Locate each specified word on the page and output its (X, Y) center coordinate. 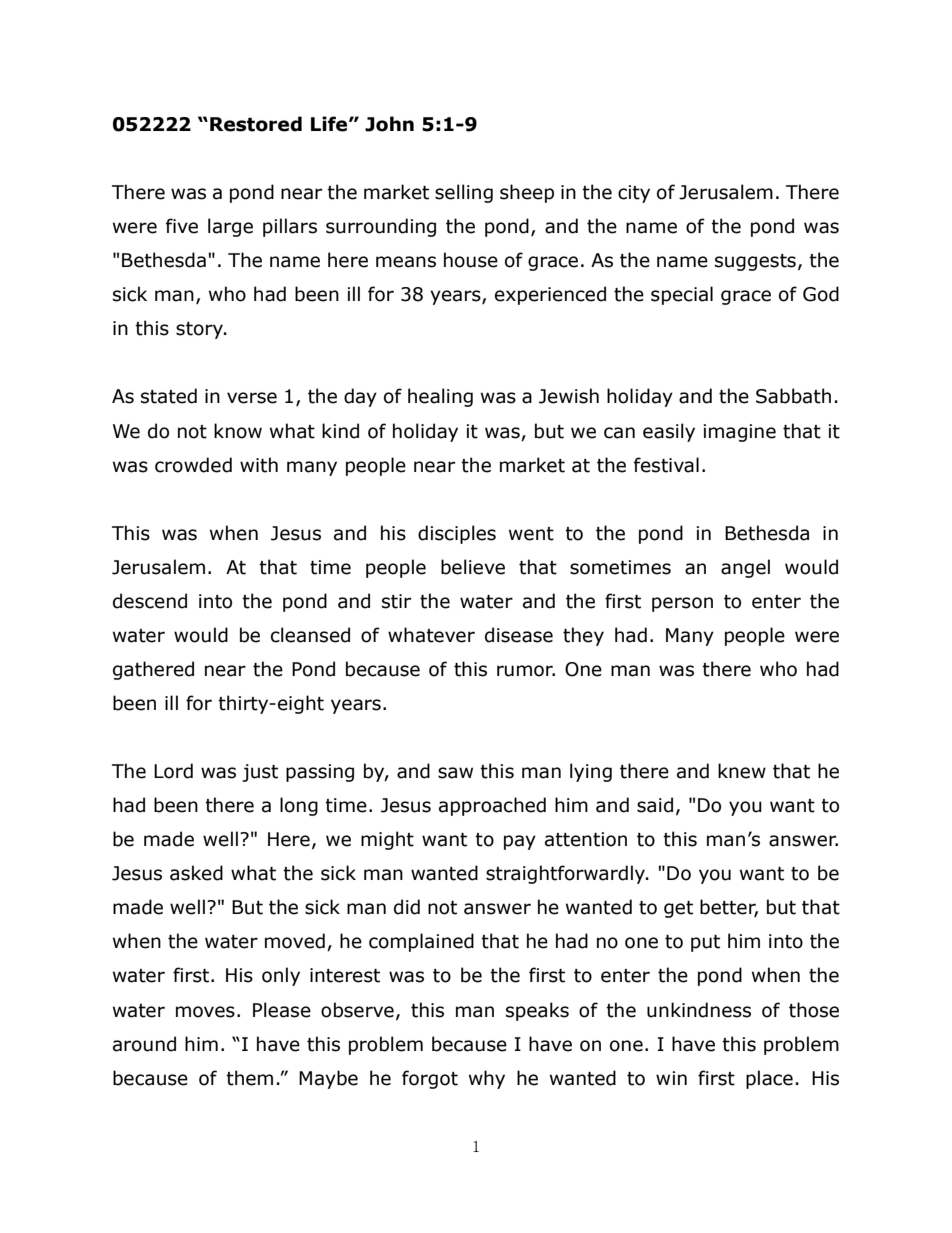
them (249, 1078)
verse (252, 398)
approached (492, 806)
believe (473, 567)
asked (196, 873)
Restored (256, 124)
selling (464, 193)
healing (440, 397)
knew (742, 771)
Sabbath (793, 396)
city (634, 194)
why (487, 1079)
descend (150, 601)
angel (745, 568)
